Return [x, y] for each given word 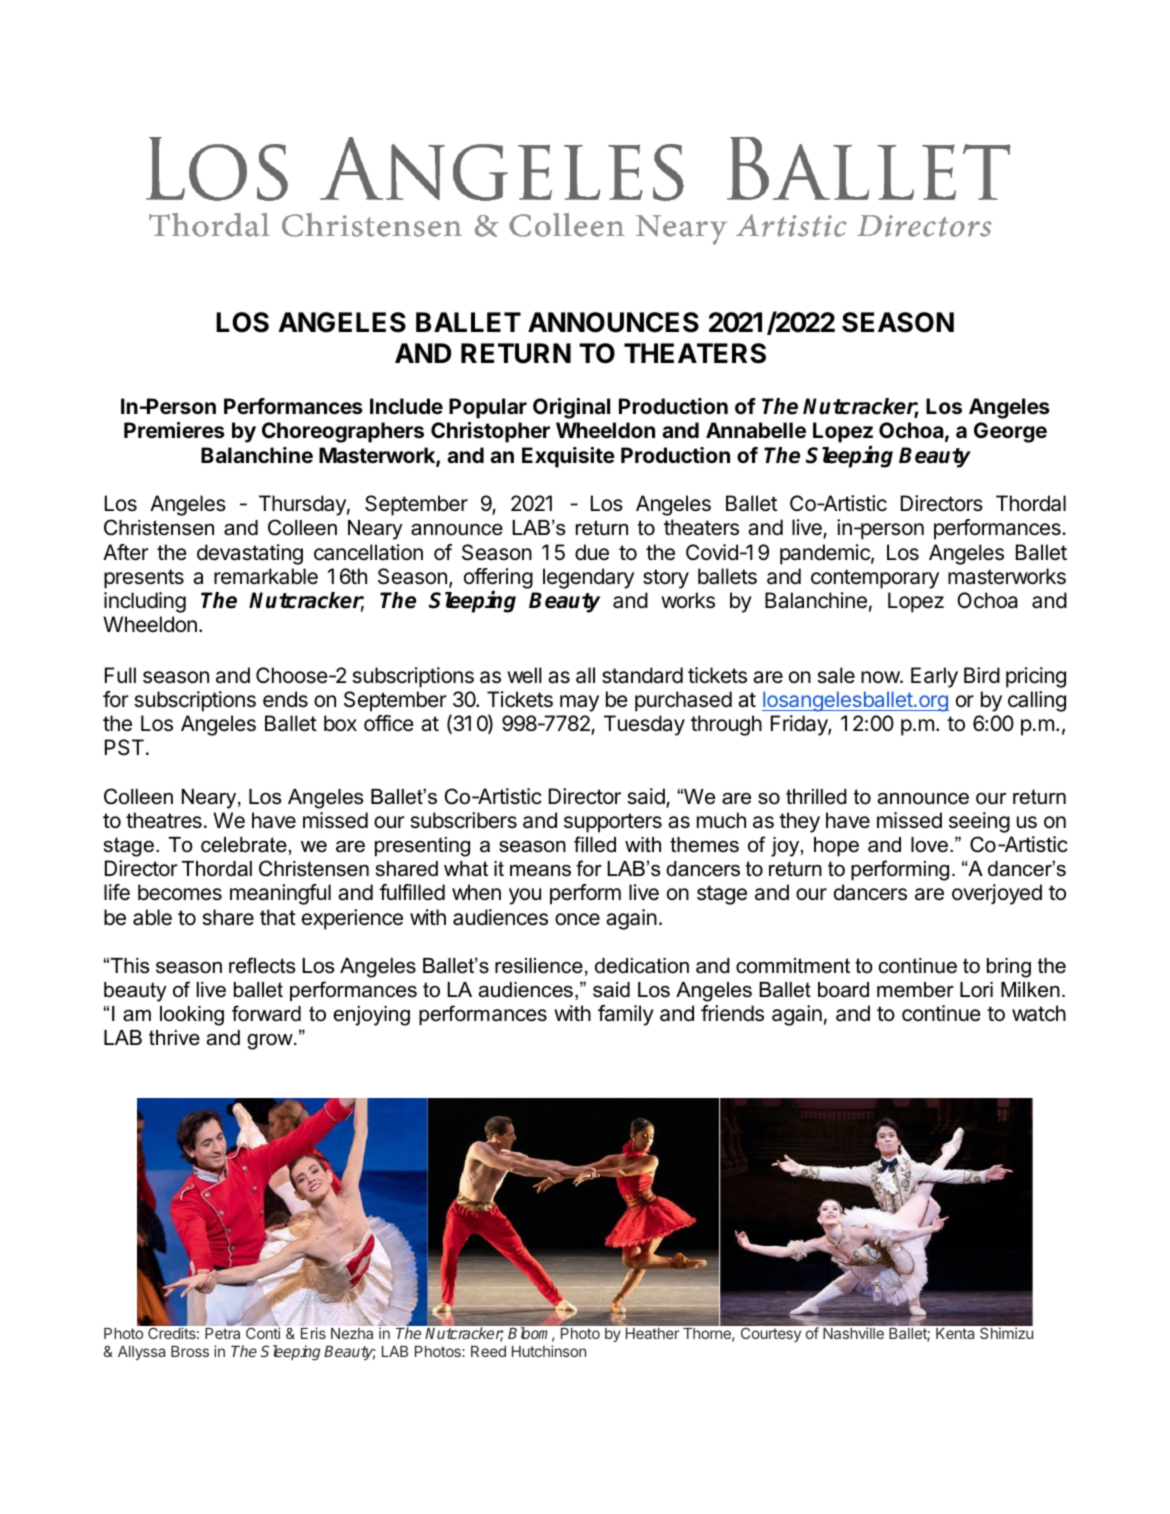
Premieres [174, 430]
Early [934, 677]
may [579, 703]
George [1010, 432]
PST [124, 747]
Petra [222, 1333]
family [626, 1015]
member [915, 990]
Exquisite [568, 457]
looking [192, 1016]
